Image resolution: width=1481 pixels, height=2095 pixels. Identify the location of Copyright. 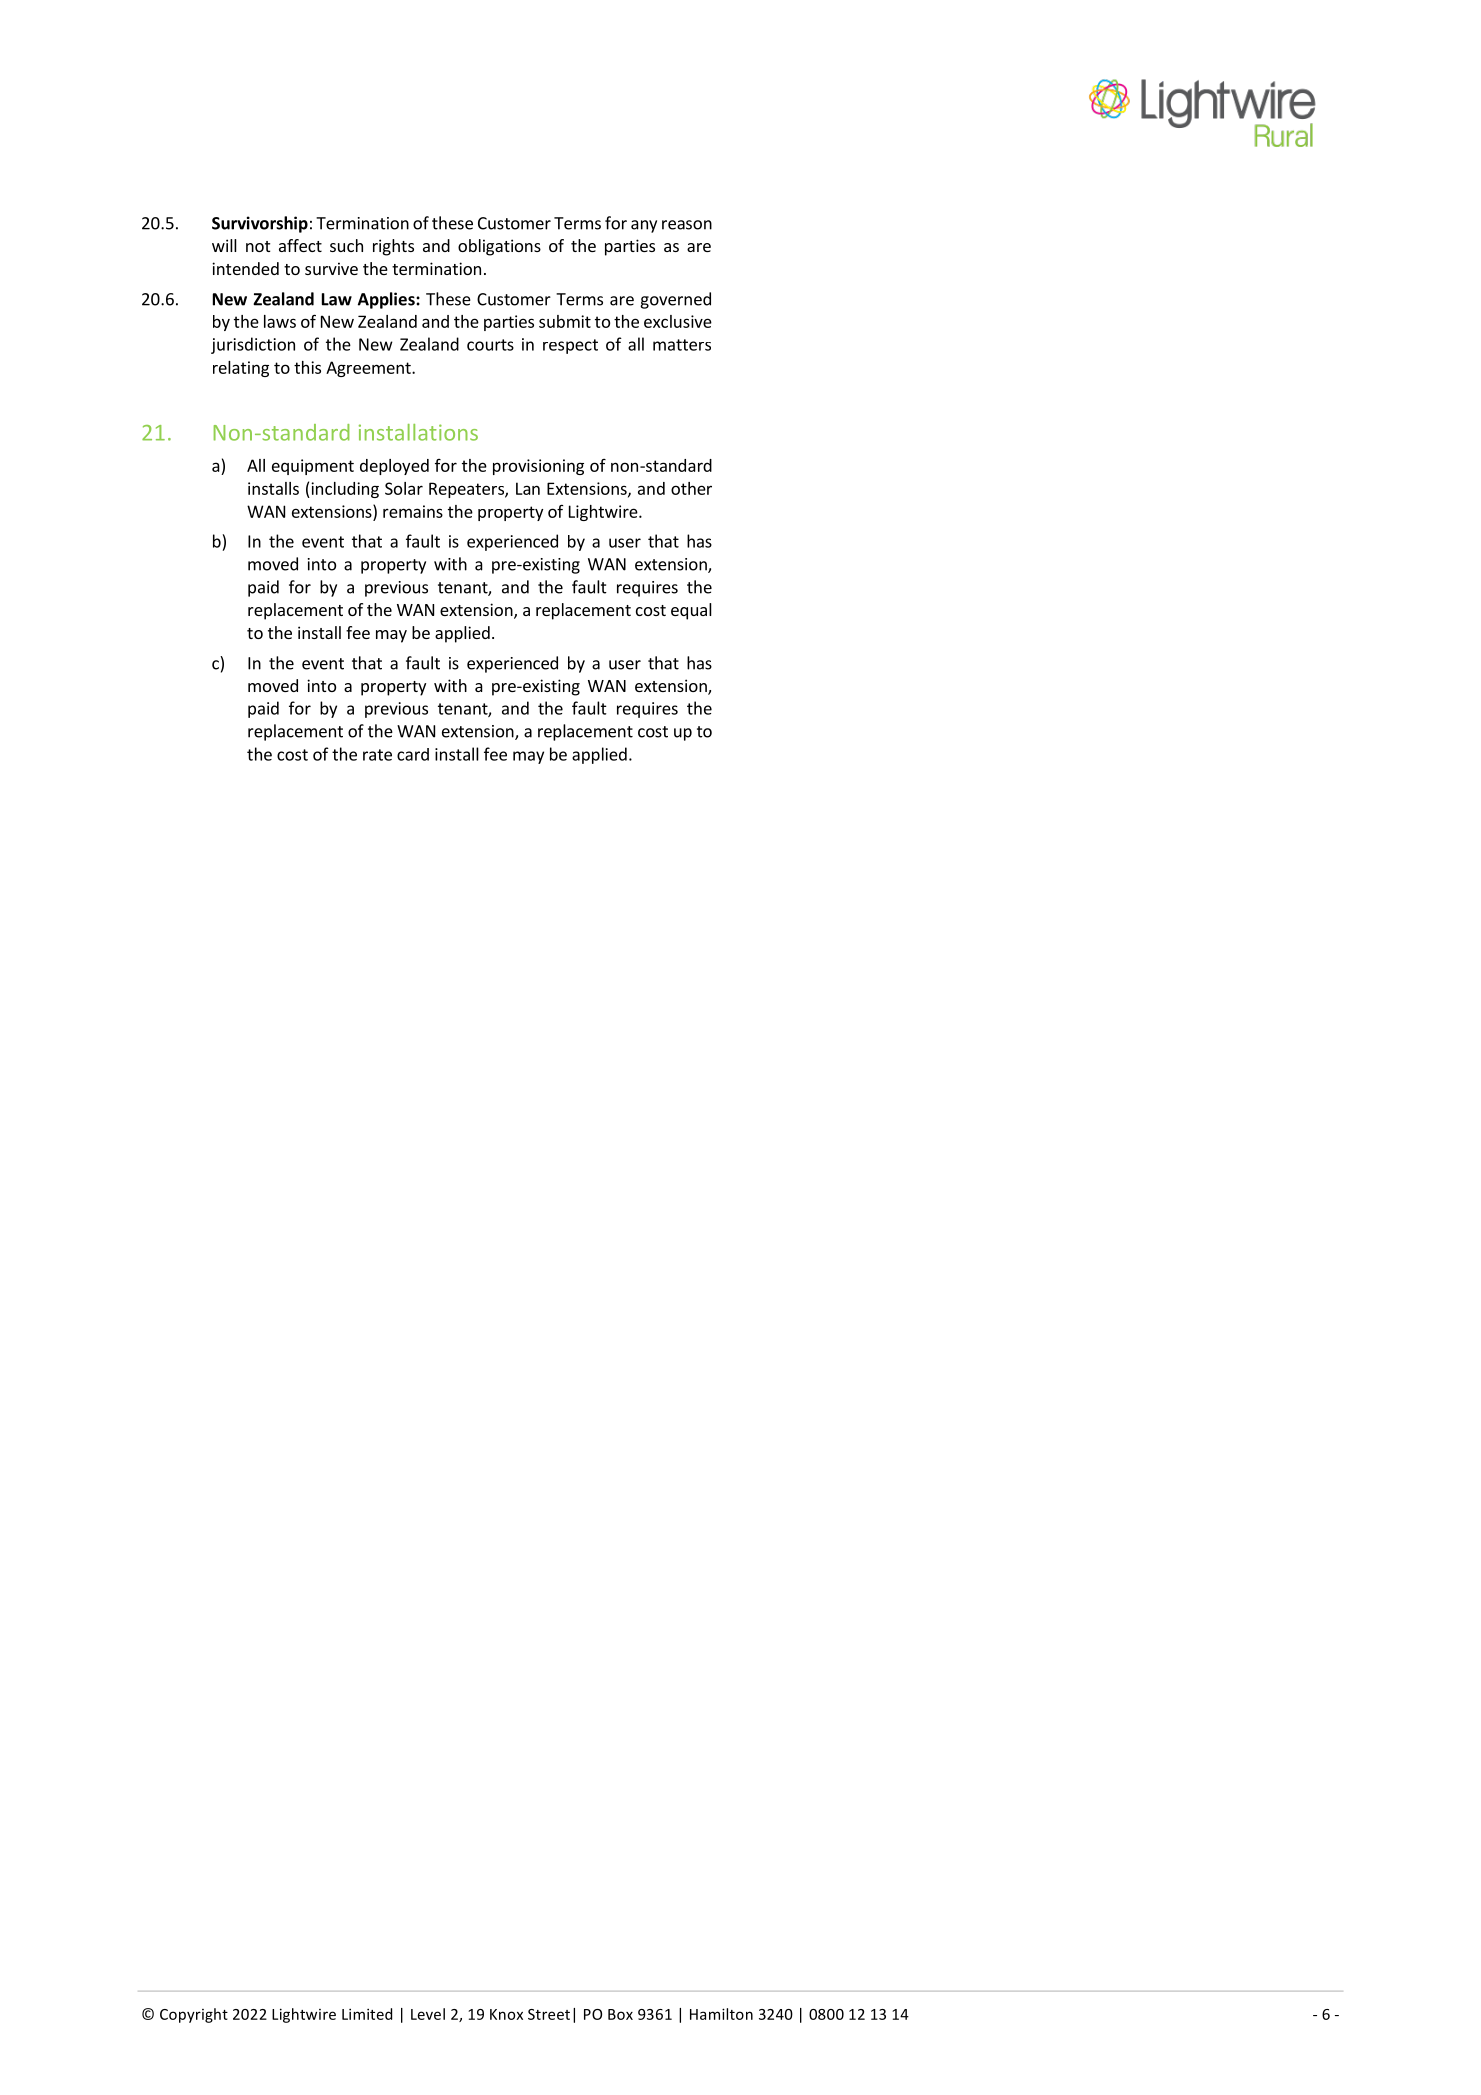
(194, 2015).
